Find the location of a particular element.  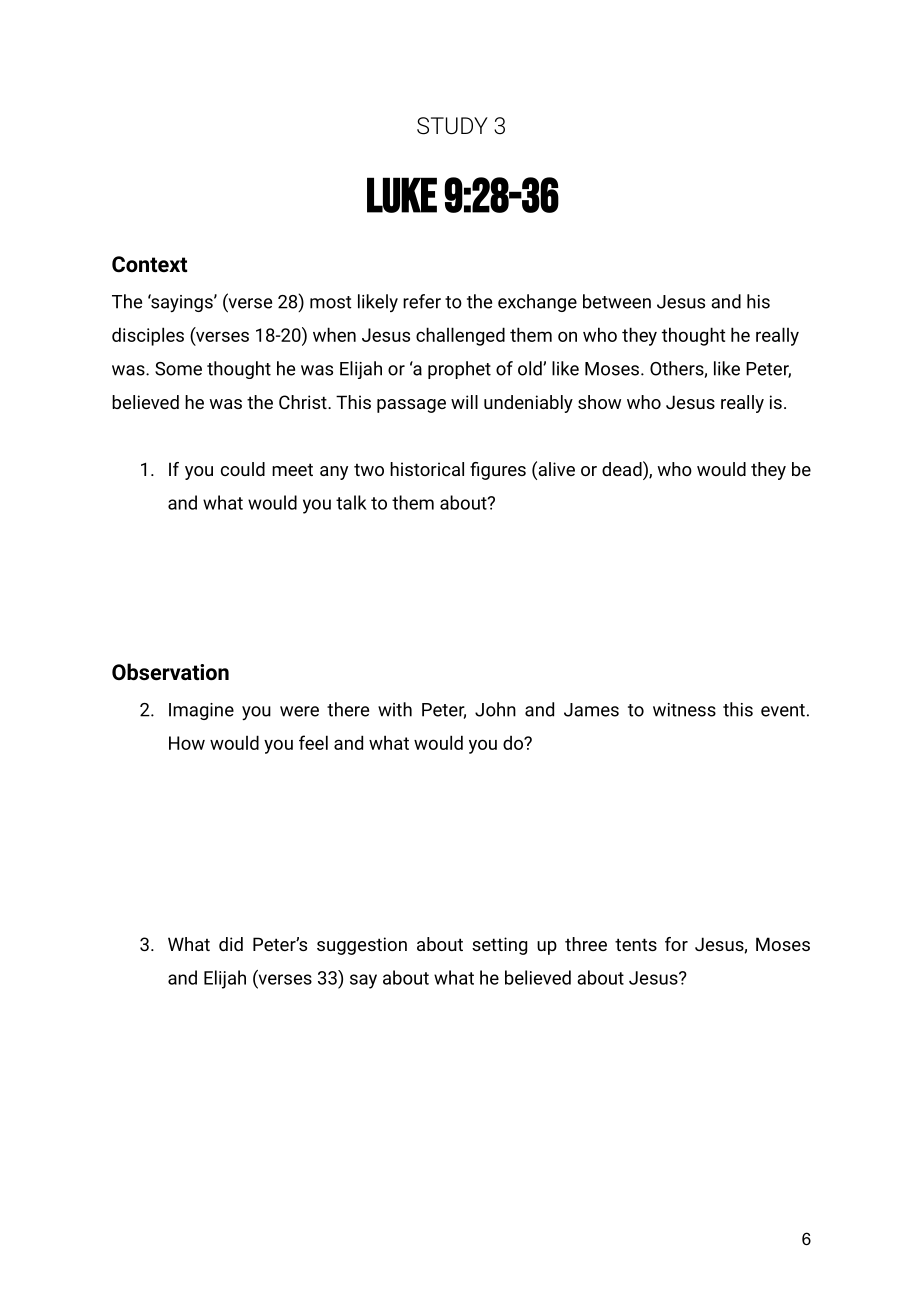

STUDY is located at coordinates (452, 126).
